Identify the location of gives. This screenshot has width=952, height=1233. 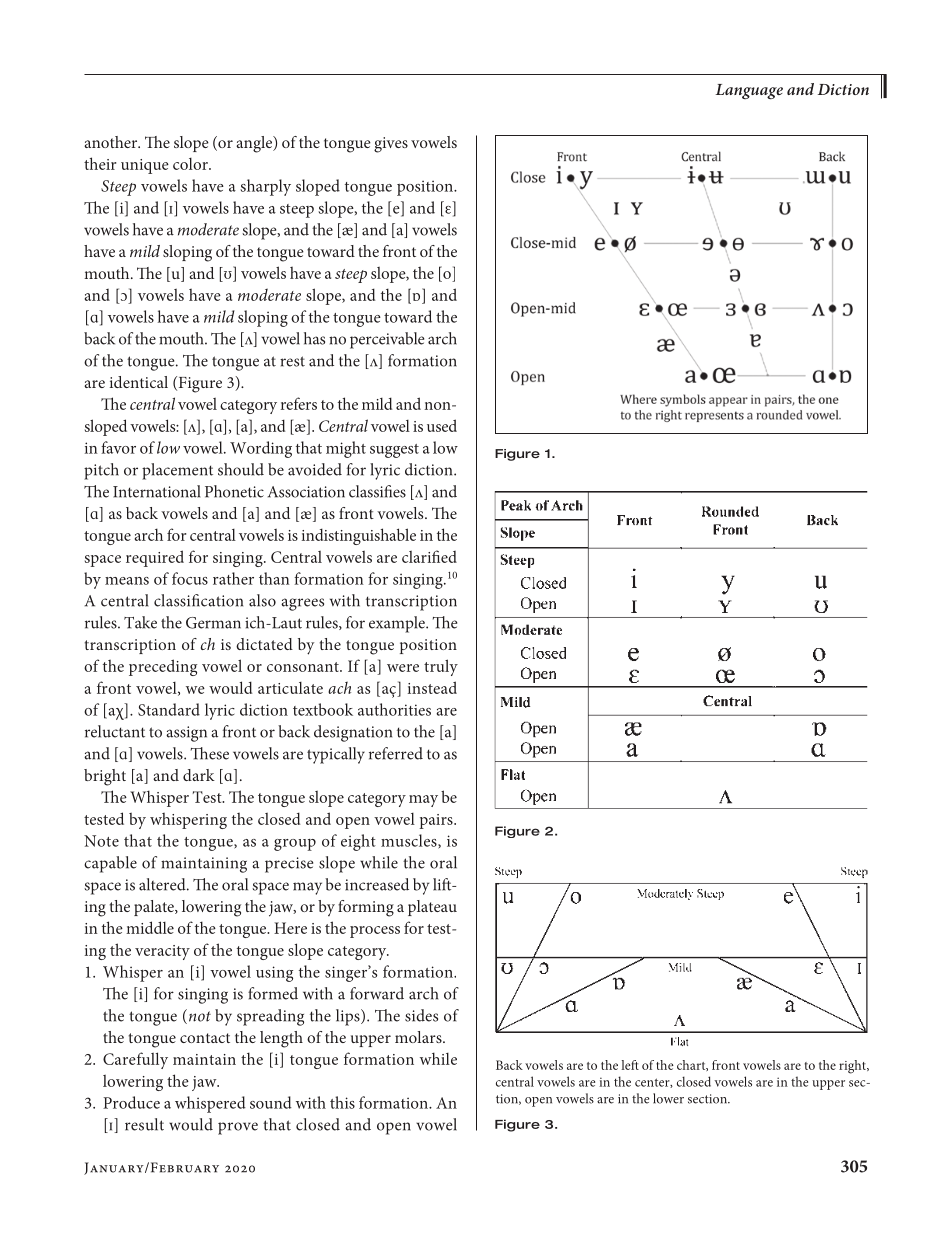
(391, 145).
